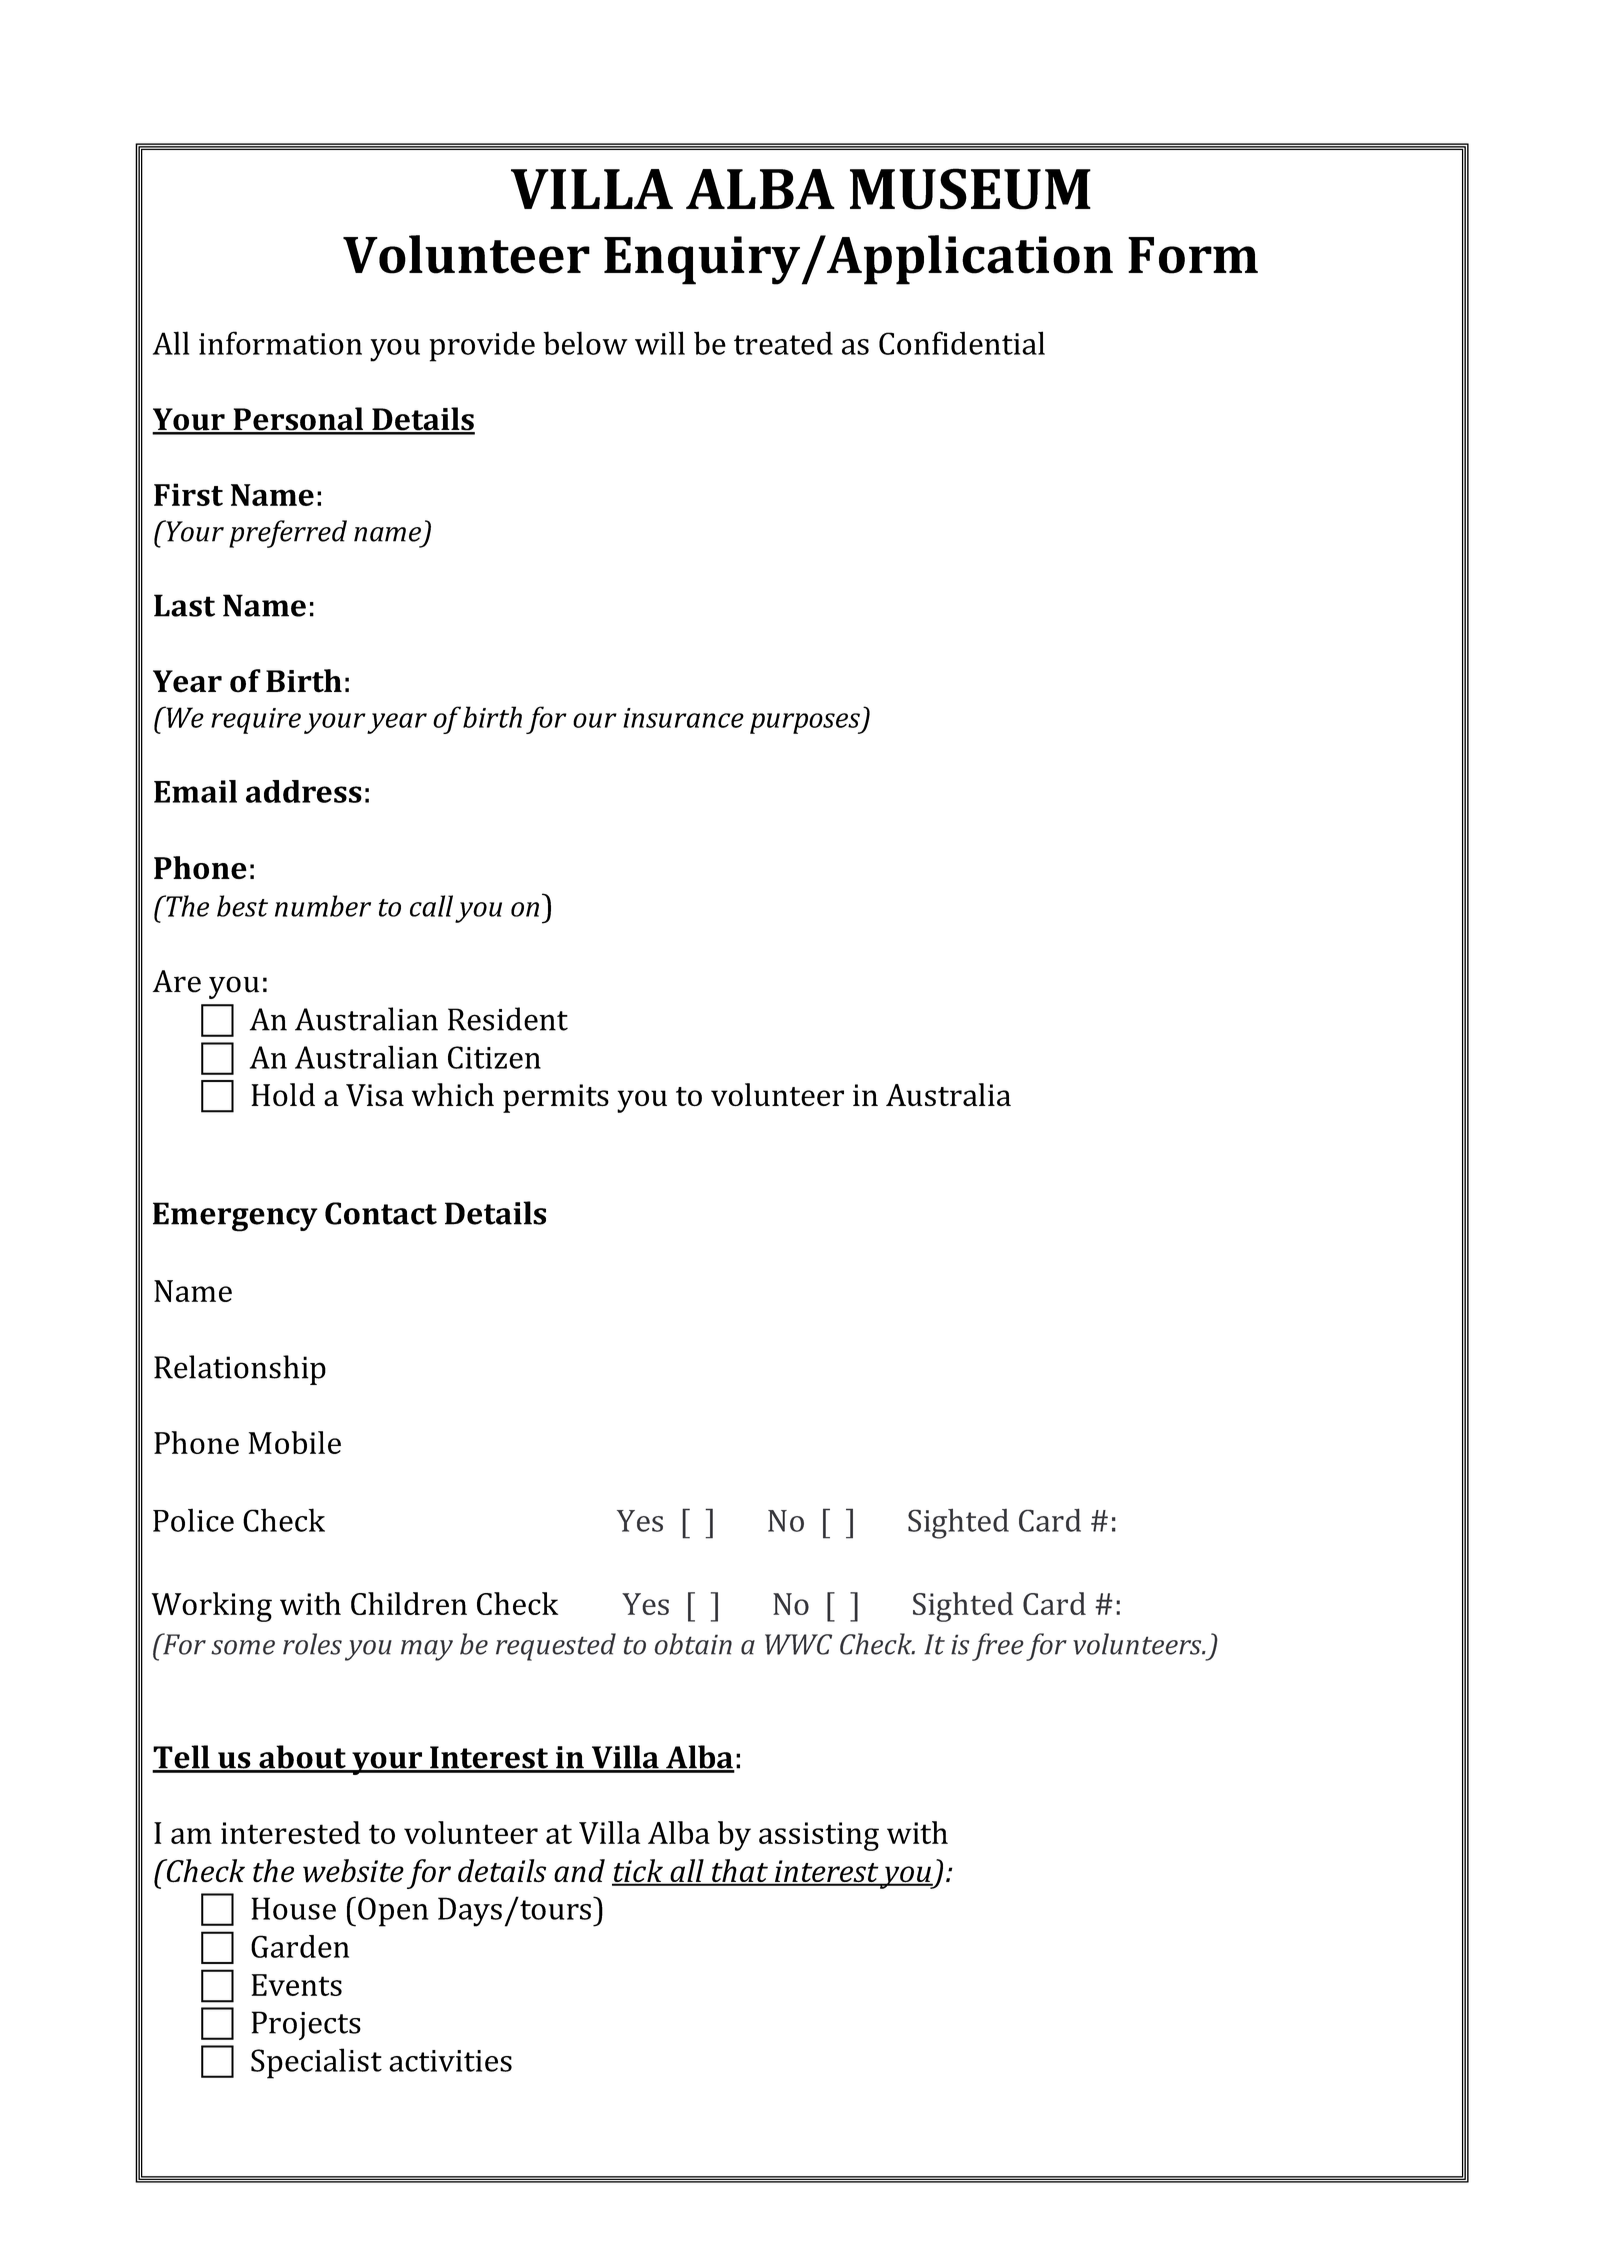  Describe the element at coordinates (585, 343) in the document. I see `below` at that location.
